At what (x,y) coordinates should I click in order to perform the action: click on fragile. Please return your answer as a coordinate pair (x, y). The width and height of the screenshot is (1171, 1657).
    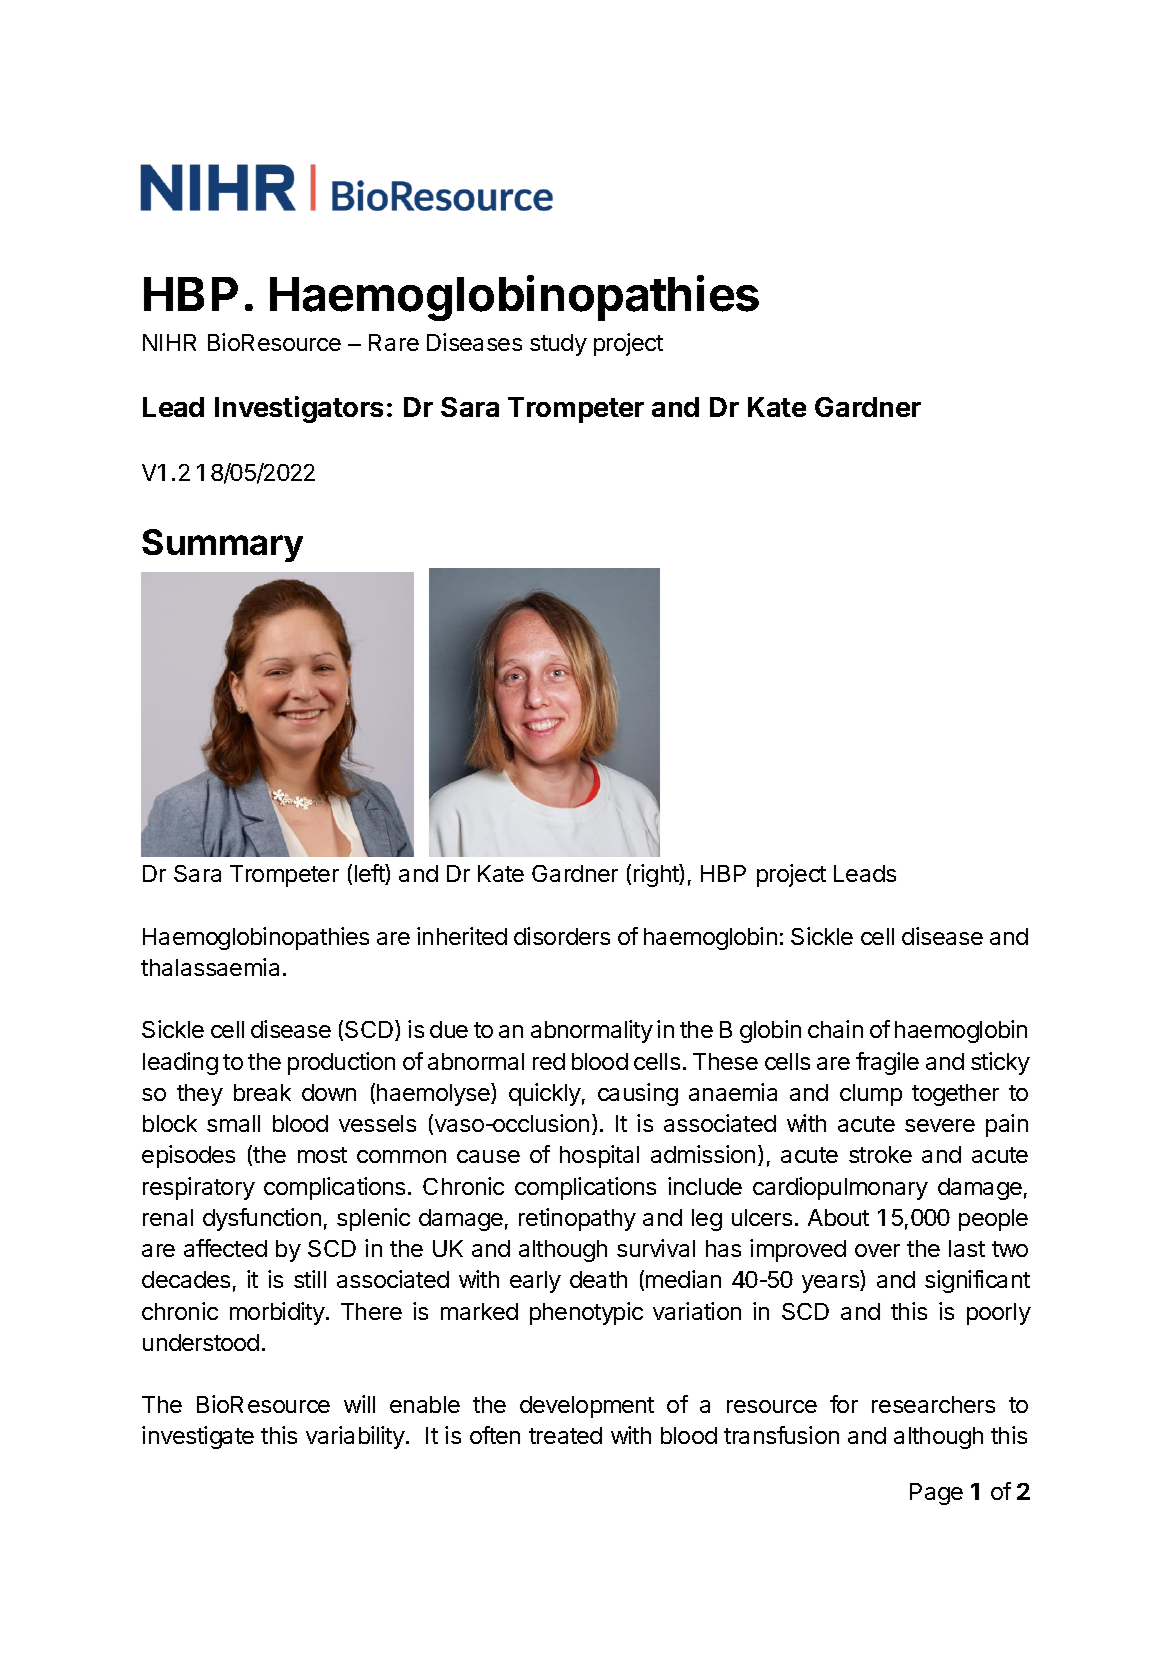
    Looking at the image, I should click on (887, 1063).
